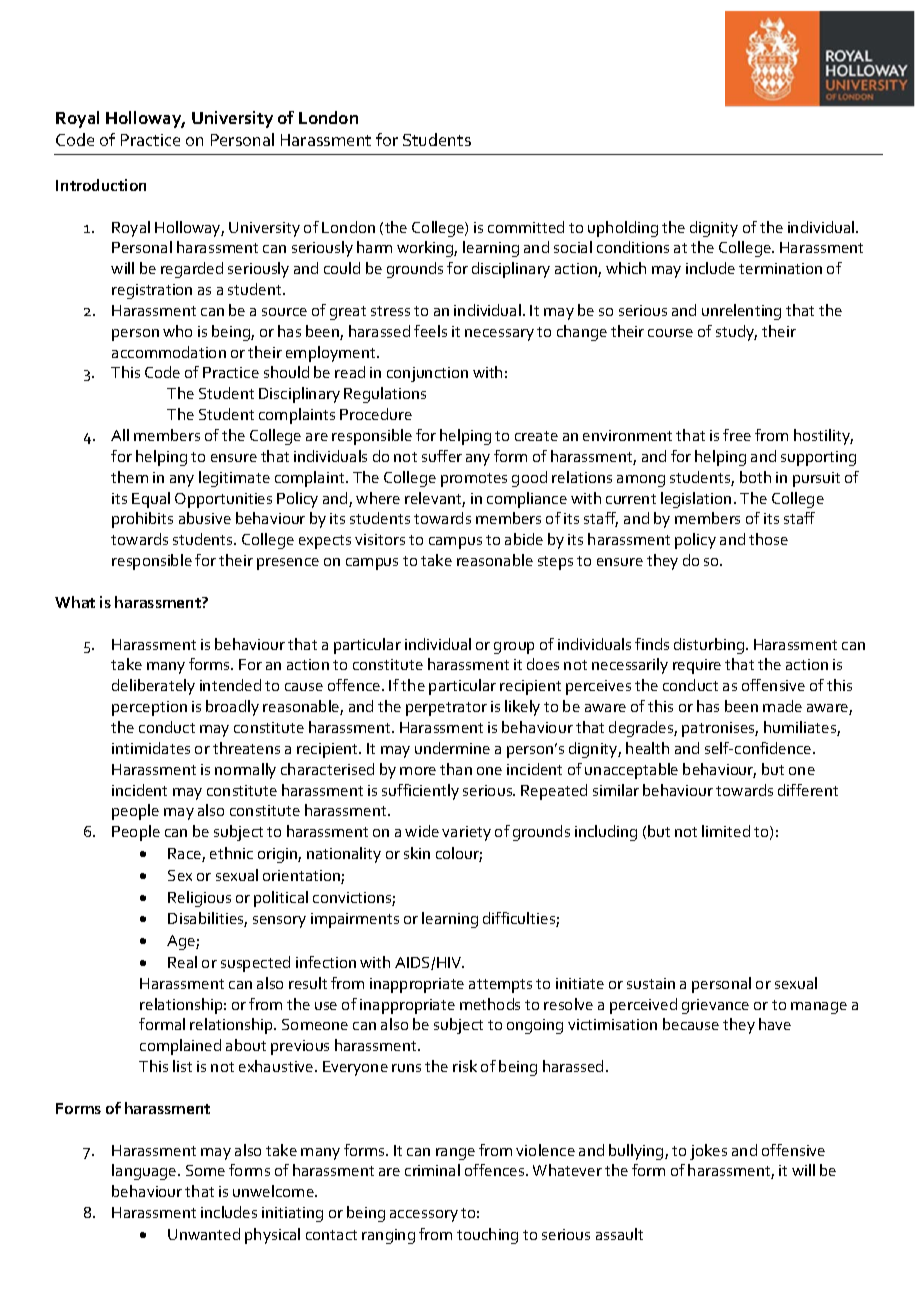 The width and height of the image is (924, 1308). Describe the element at coordinates (205, 518) in the image. I see `abusive` at that location.
